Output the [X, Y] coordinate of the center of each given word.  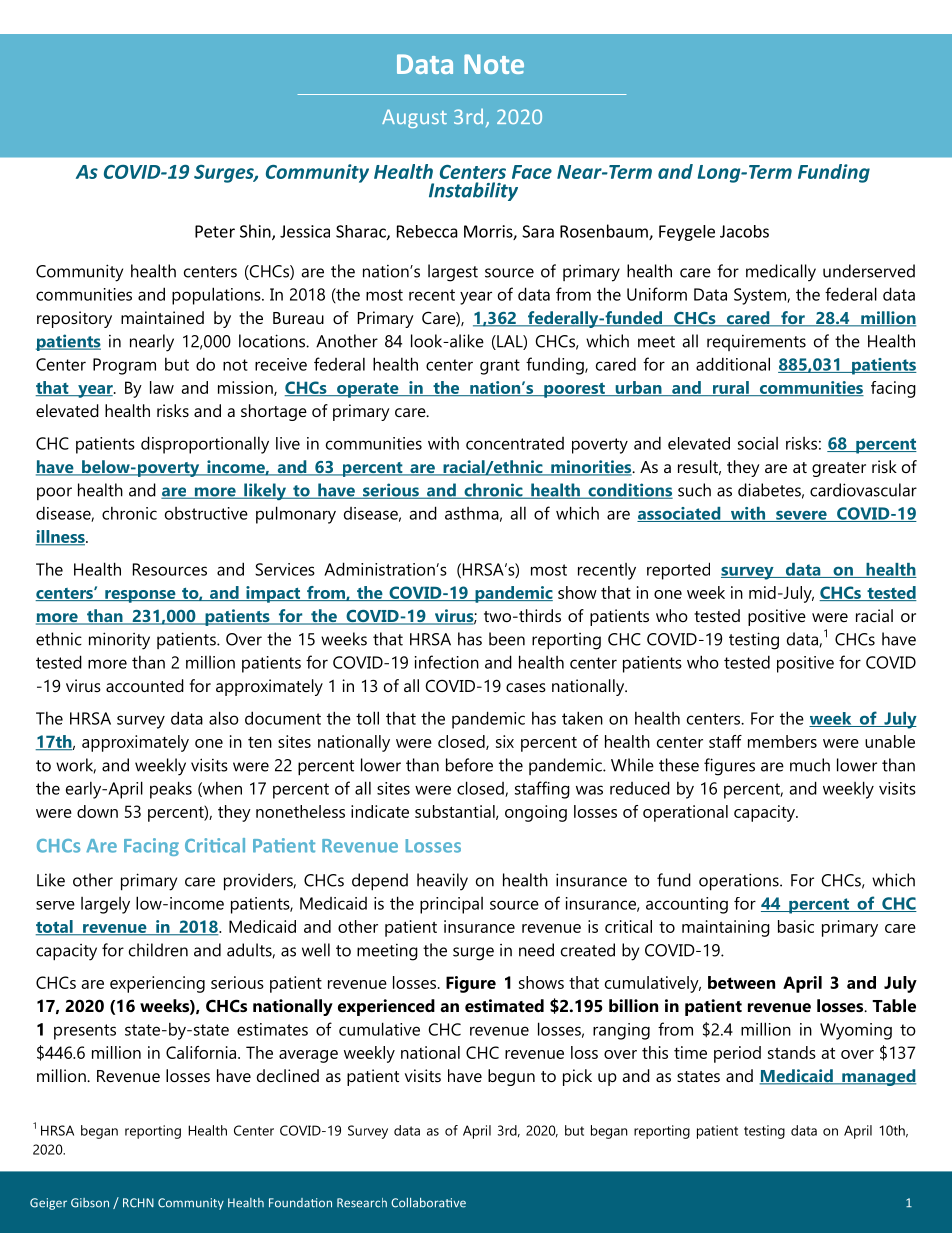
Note [494, 64]
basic [796, 926]
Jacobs [744, 231]
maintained [162, 317]
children [158, 950]
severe [801, 516]
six [505, 741]
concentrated [515, 443]
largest [453, 273]
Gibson [90, 1203]
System [761, 296]
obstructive [206, 513]
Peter [215, 231]
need [536, 950]
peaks [171, 790]
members [782, 741]
